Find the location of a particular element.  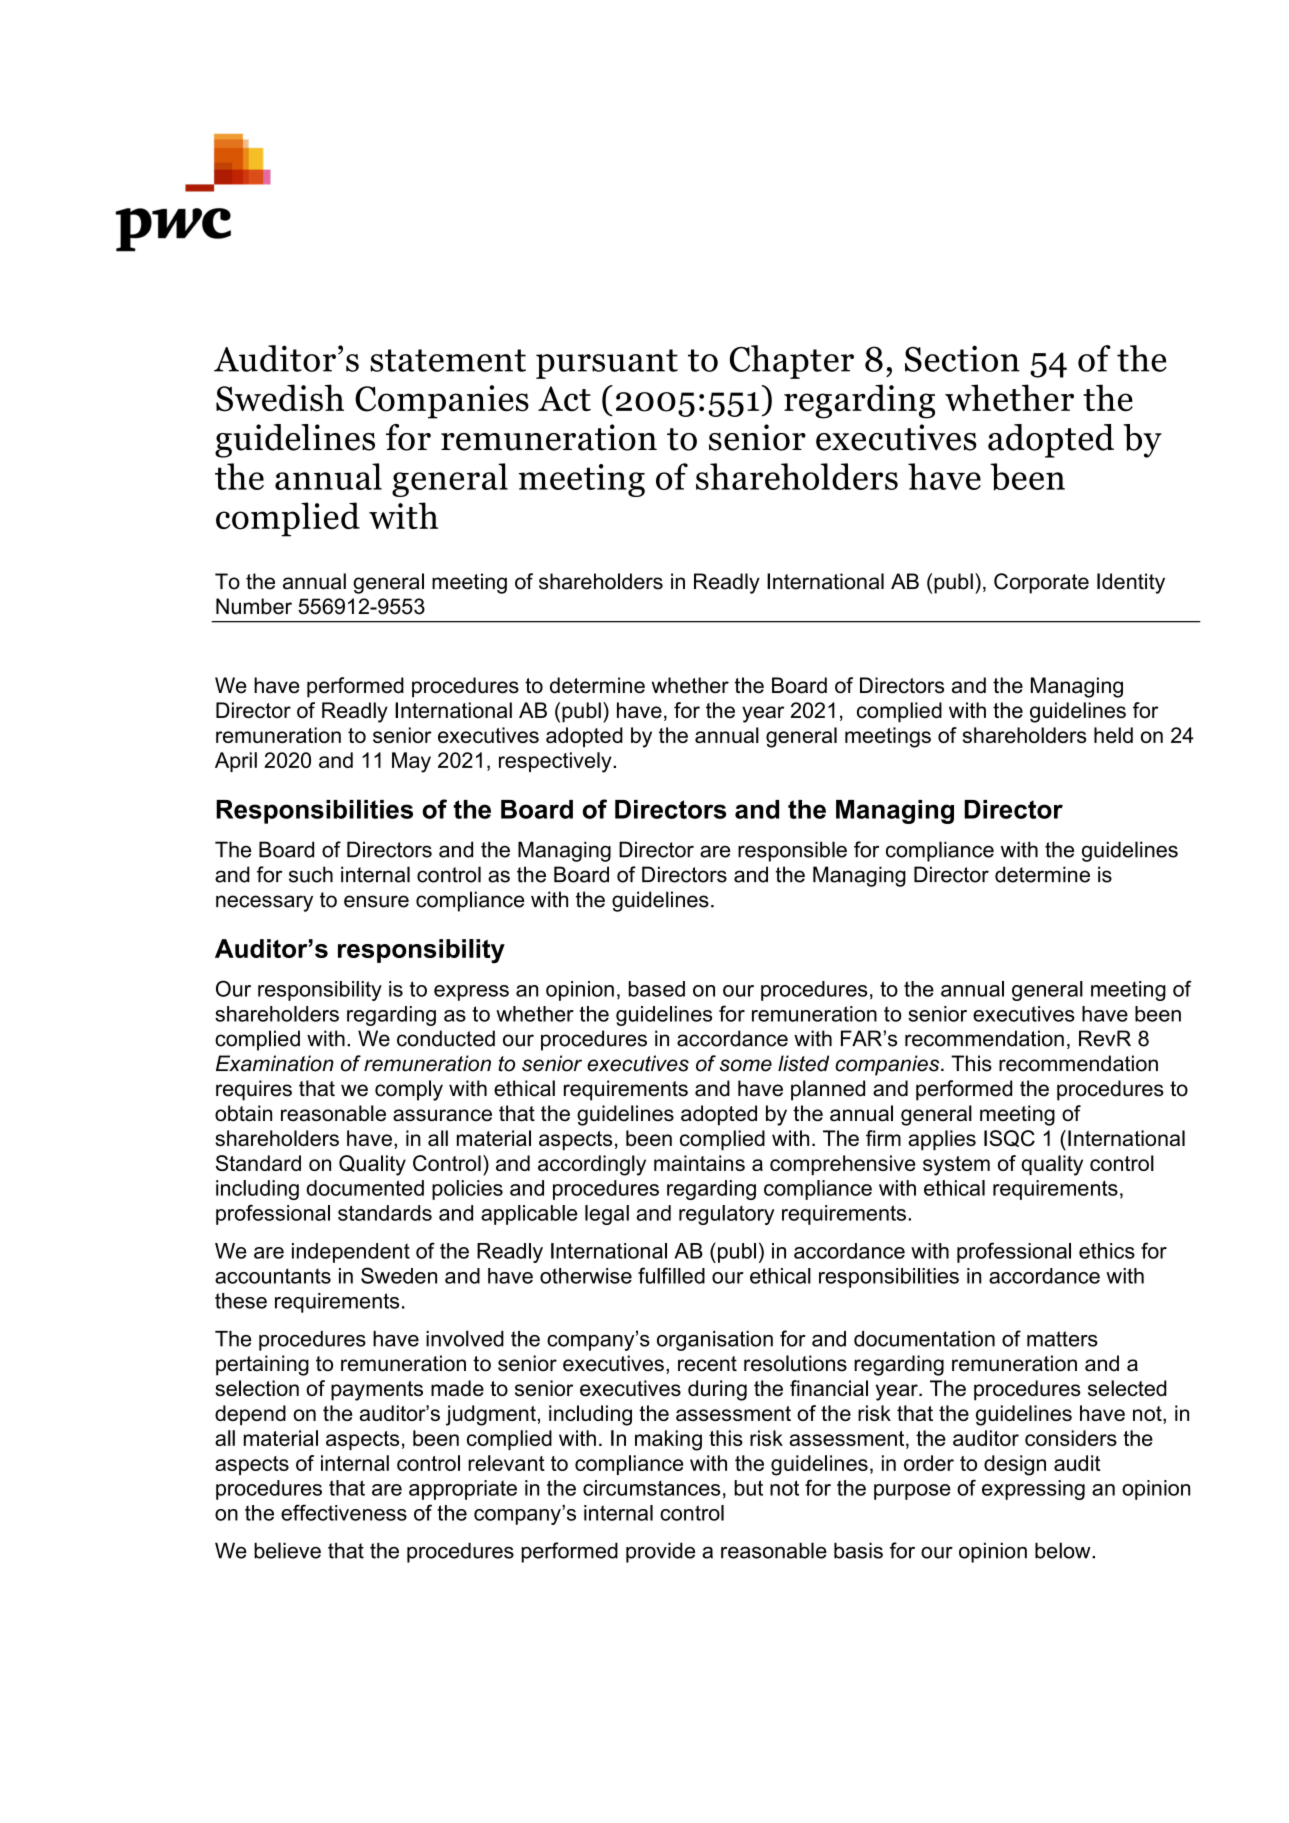

circumstances is located at coordinates (651, 1488).
